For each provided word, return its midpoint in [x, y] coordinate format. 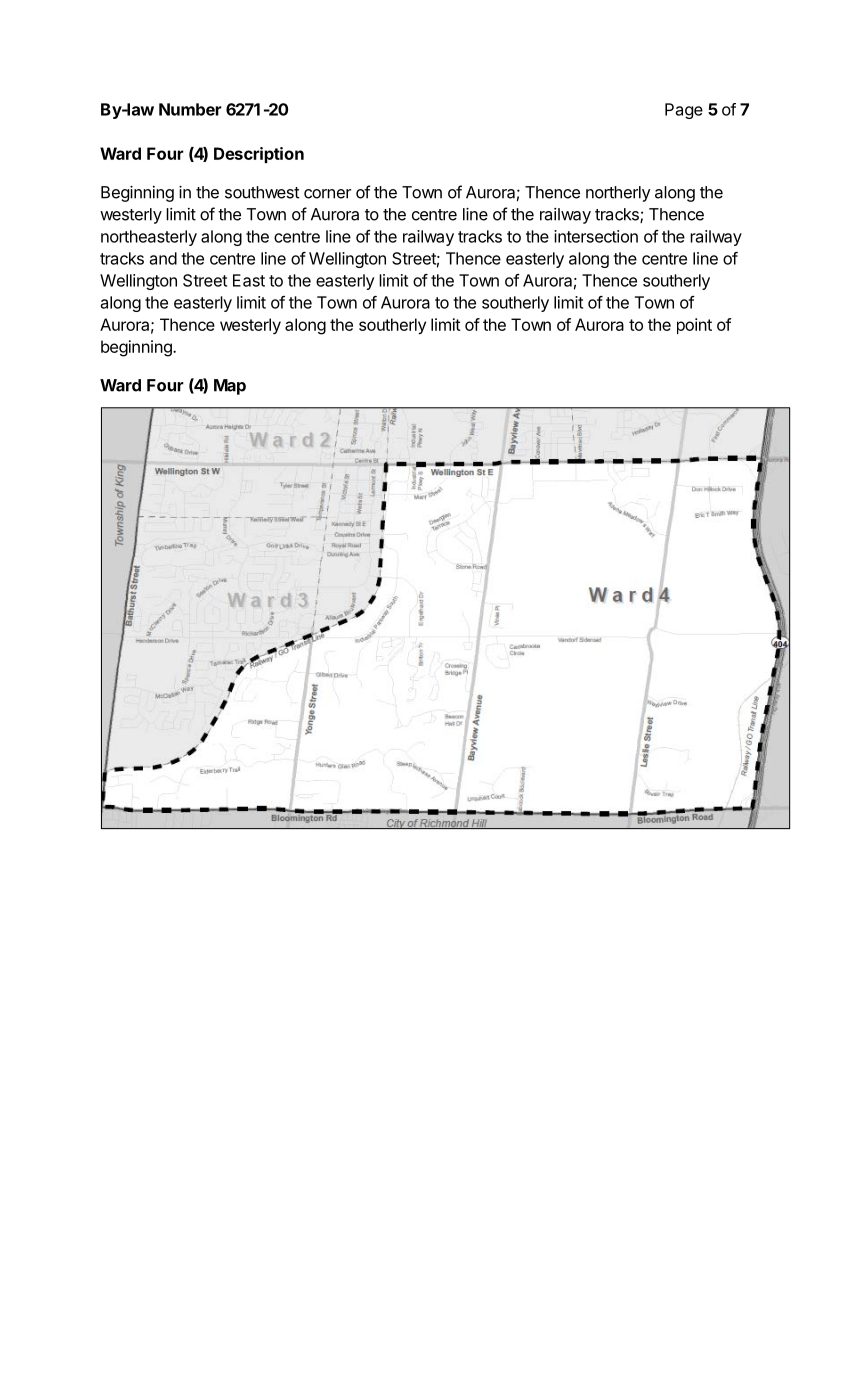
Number [190, 109]
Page [684, 111]
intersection [596, 236]
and [163, 258]
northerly [618, 194]
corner [327, 194]
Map [230, 387]
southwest [262, 192]
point [694, 326]
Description [259, 155]
